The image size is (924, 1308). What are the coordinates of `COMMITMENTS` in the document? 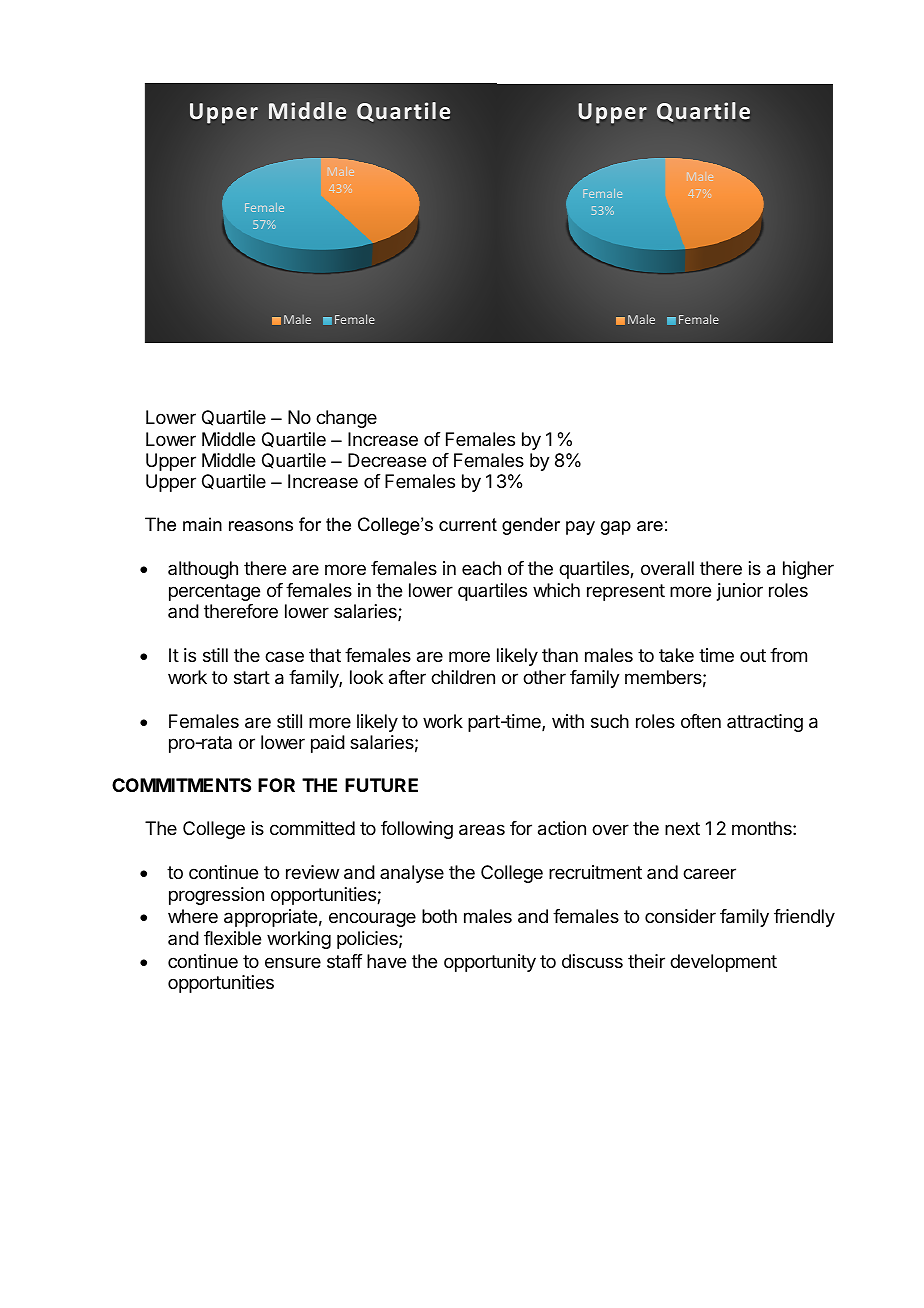 It's located at (181, 785).
